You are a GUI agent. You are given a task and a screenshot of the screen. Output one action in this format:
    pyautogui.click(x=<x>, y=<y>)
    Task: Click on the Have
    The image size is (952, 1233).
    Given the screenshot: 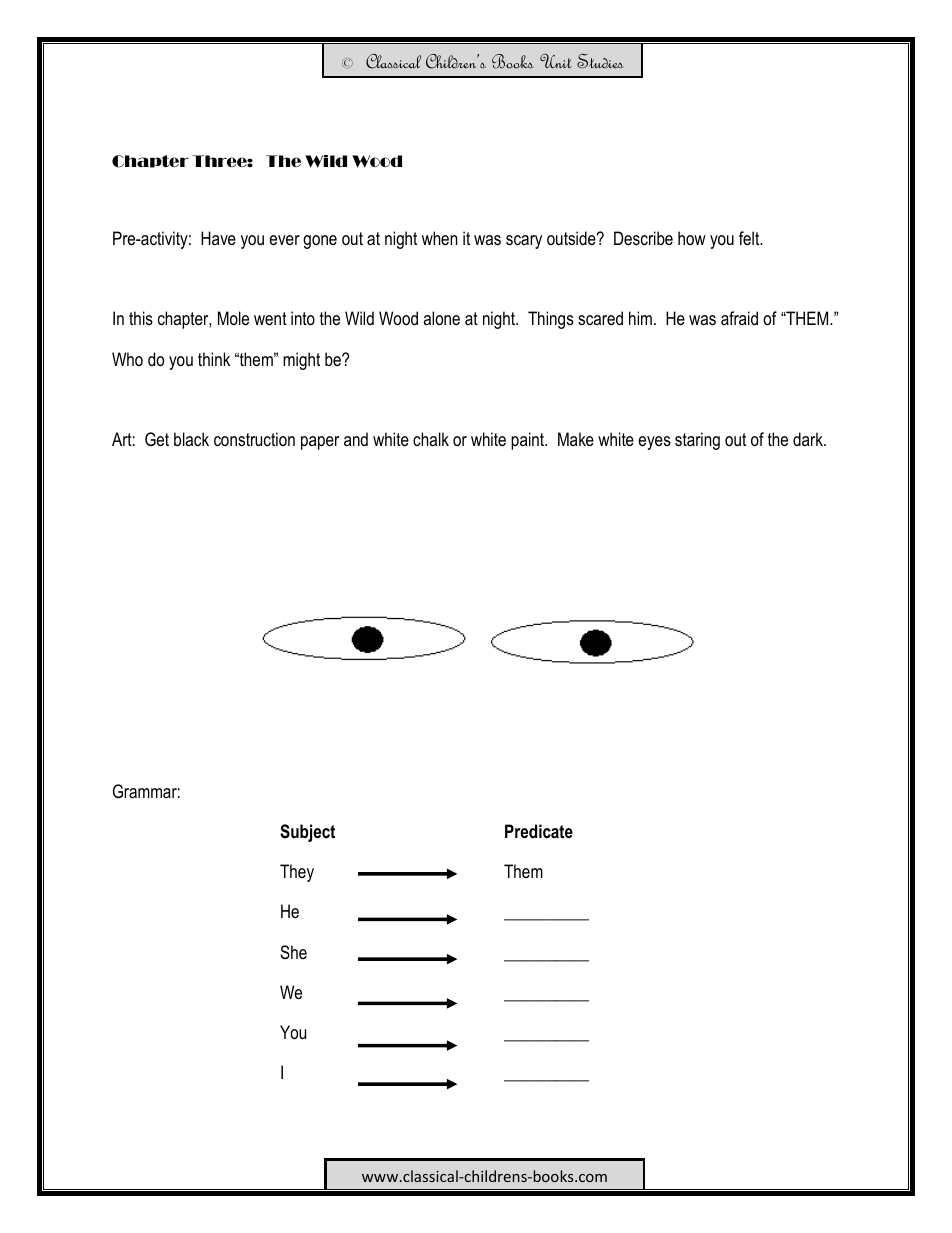 What is the action you would take?
    pyautogui.click(x=218, y=238)
